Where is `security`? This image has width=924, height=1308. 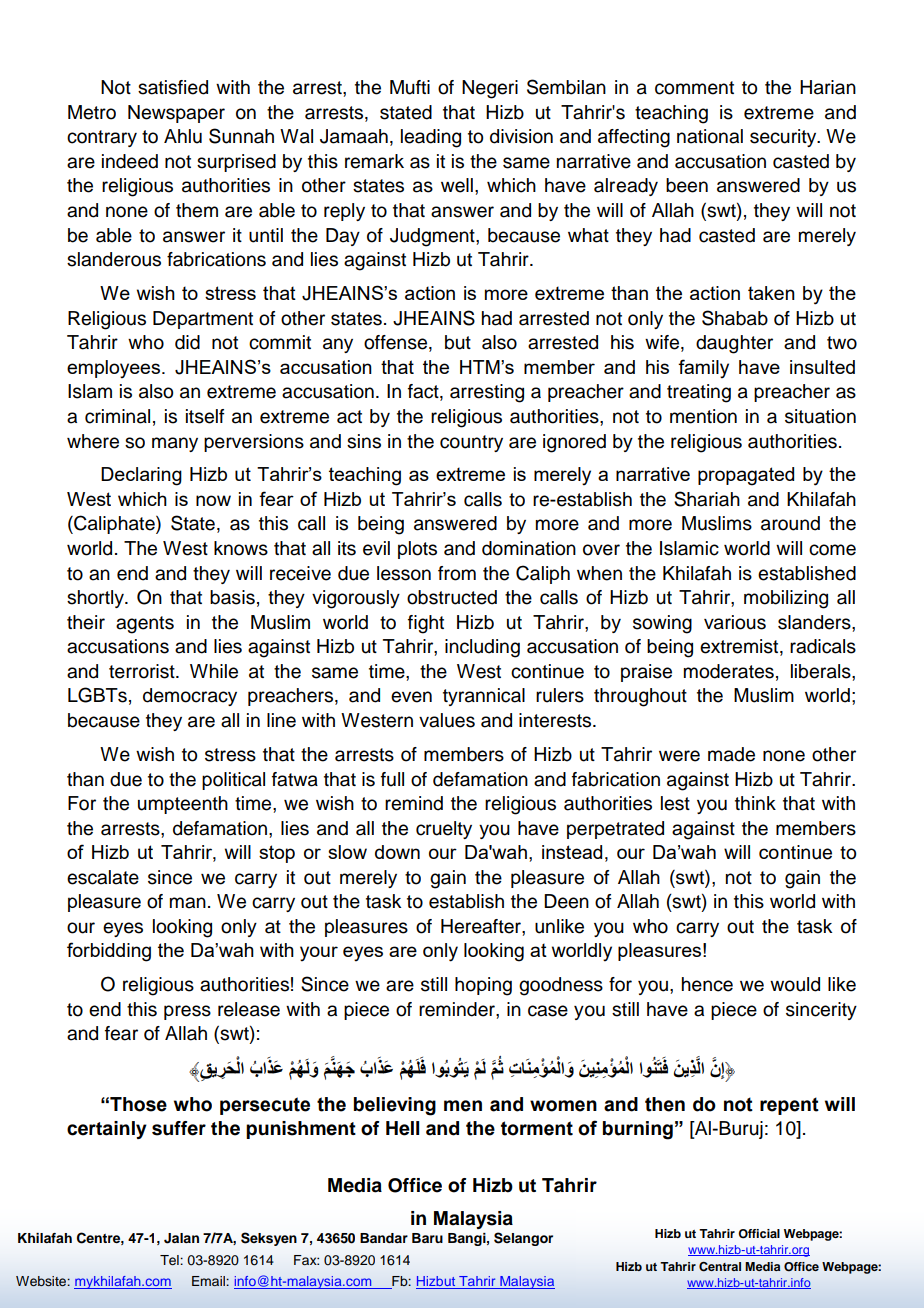 security is located at coordinates (784, 138).
